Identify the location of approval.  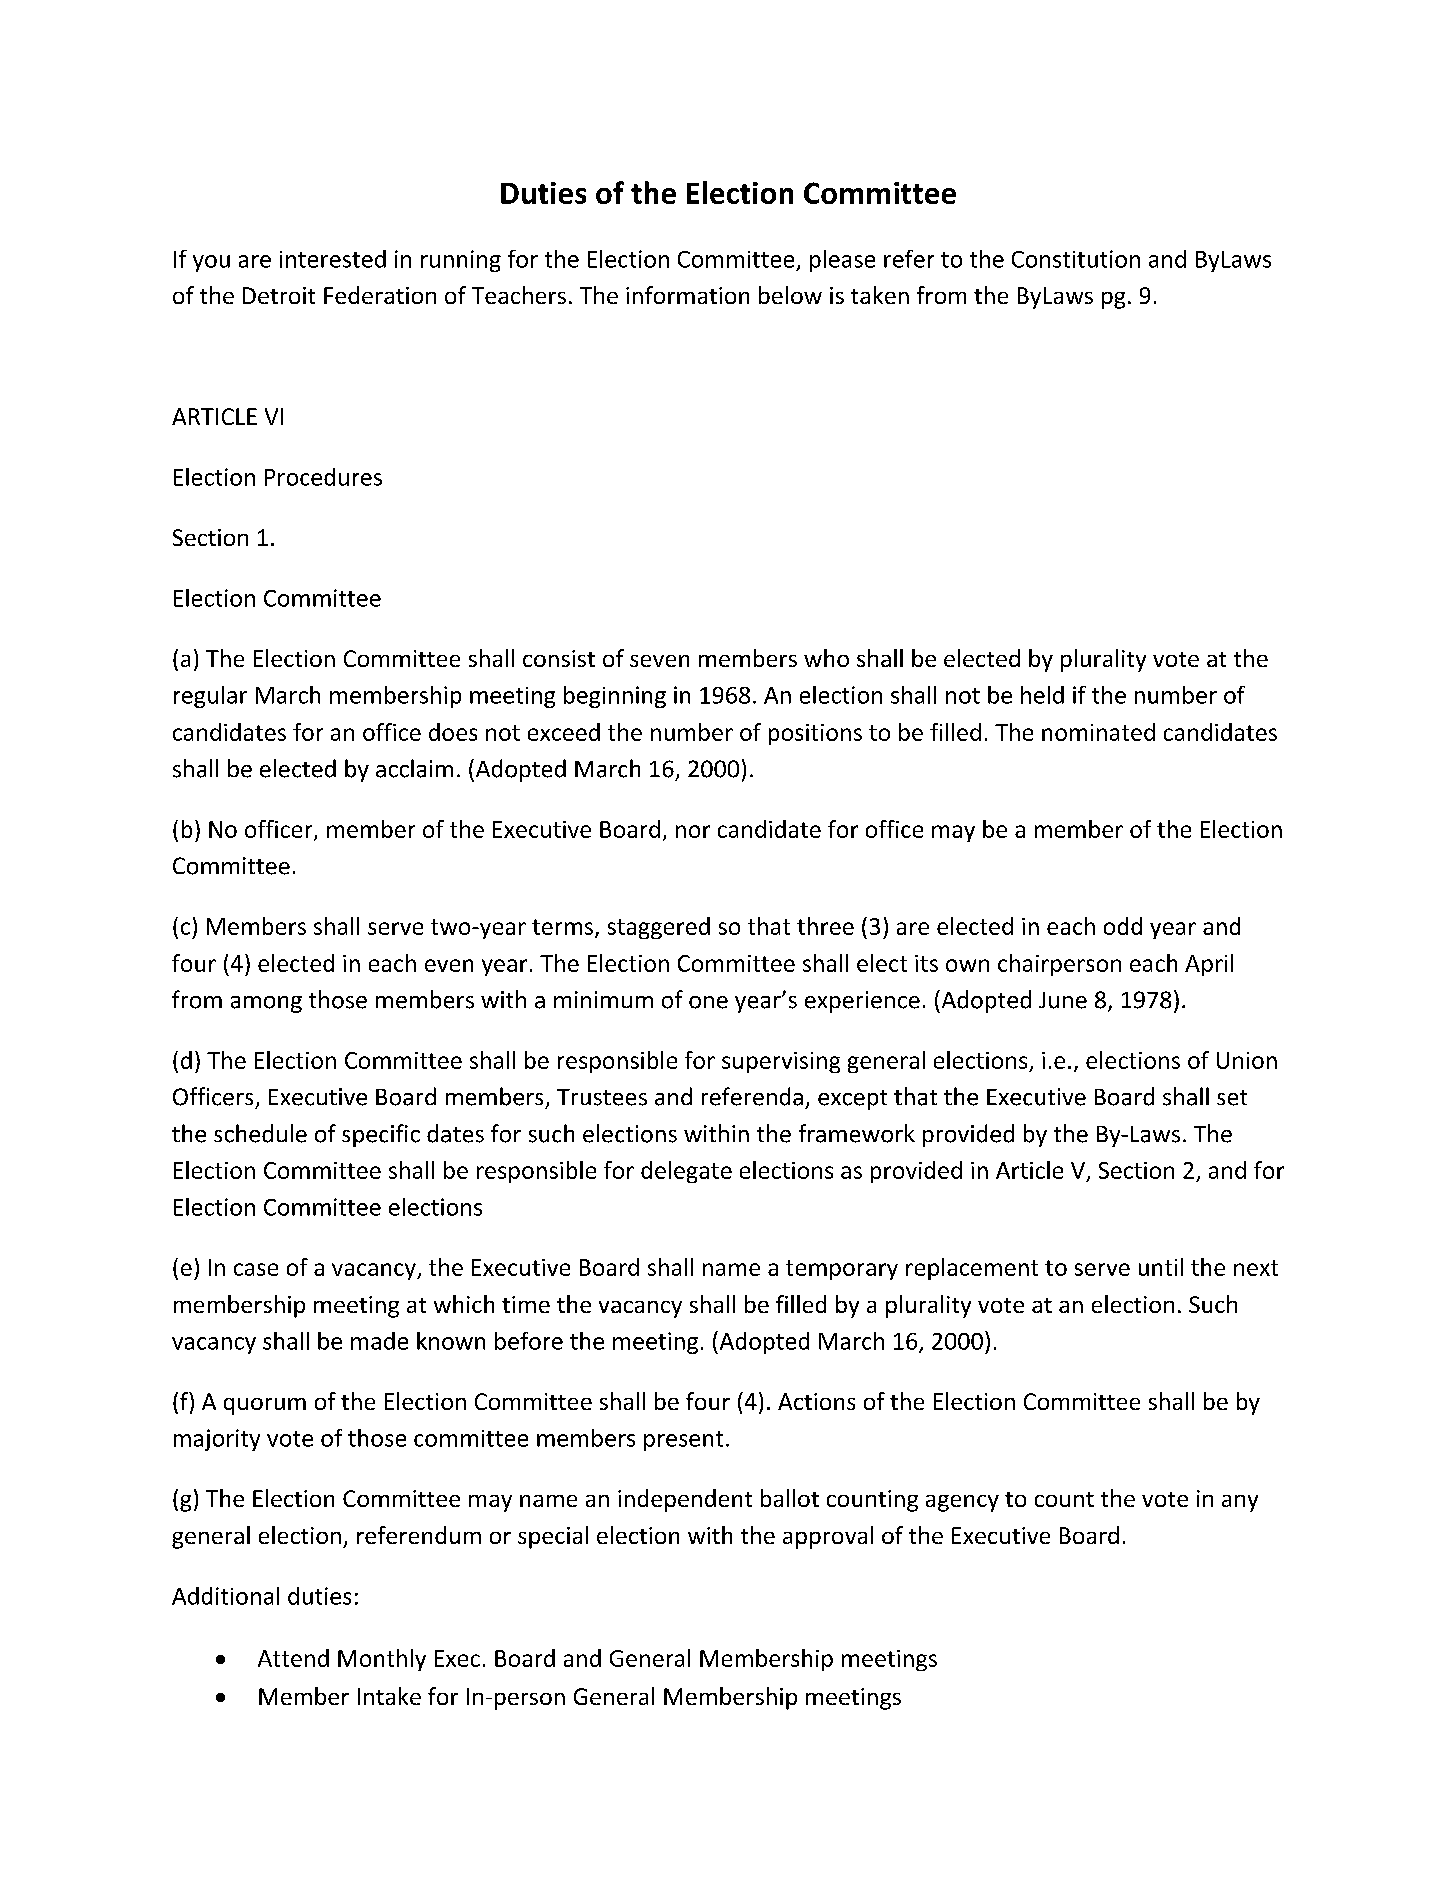
(828, 1537).
